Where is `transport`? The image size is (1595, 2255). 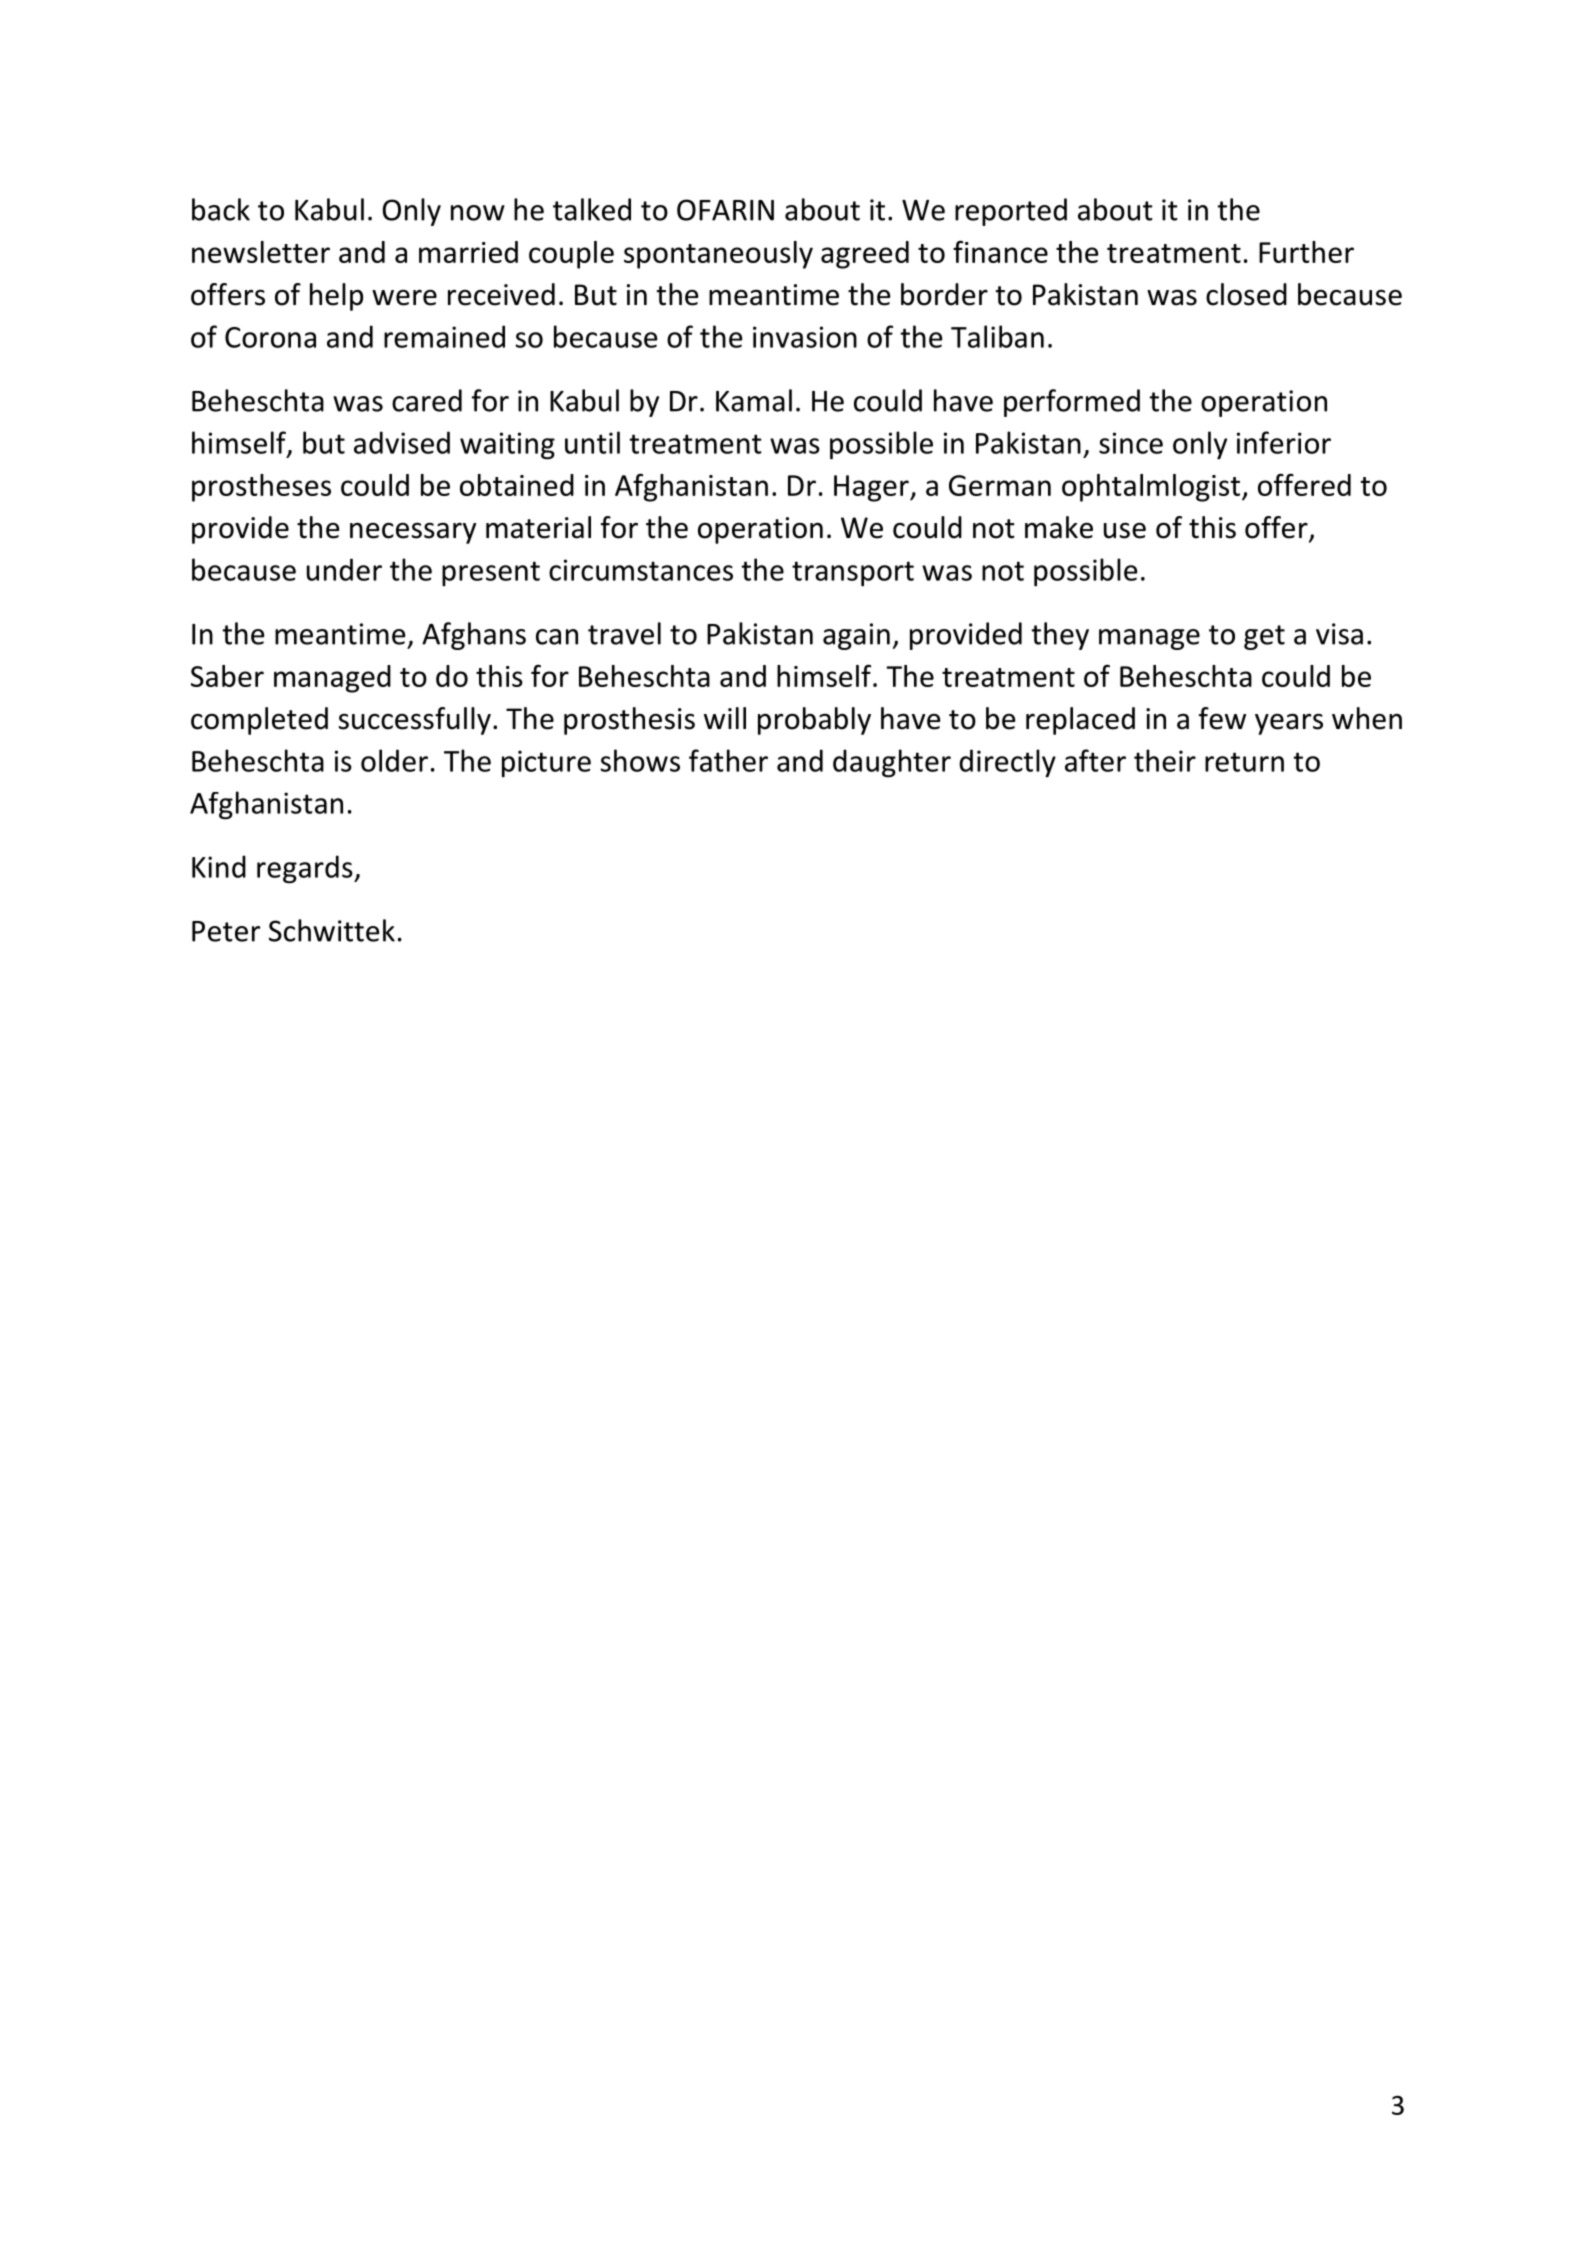
transport is located at coordinates (853, 574).
